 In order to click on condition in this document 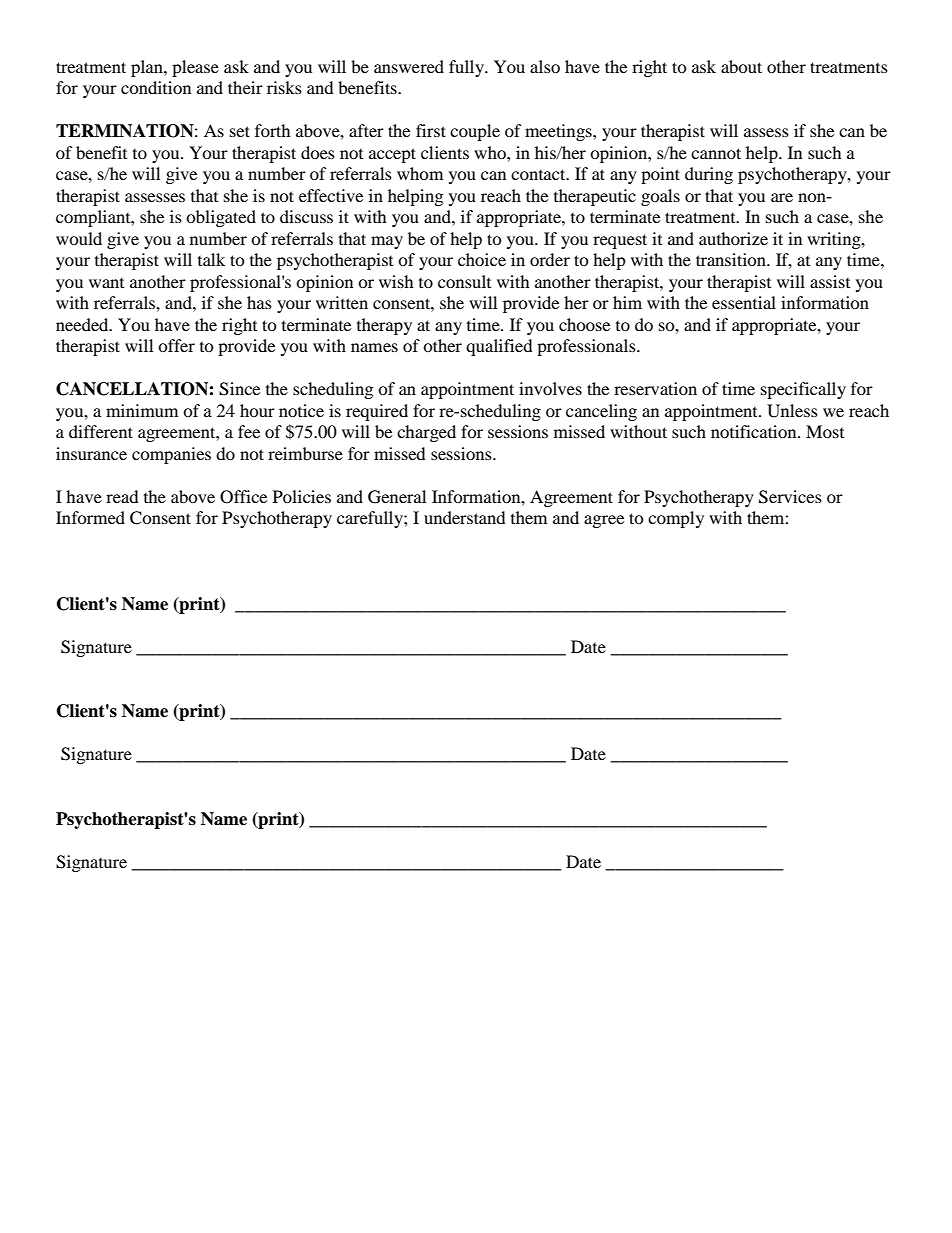, I will do `click(156, 87)`.
